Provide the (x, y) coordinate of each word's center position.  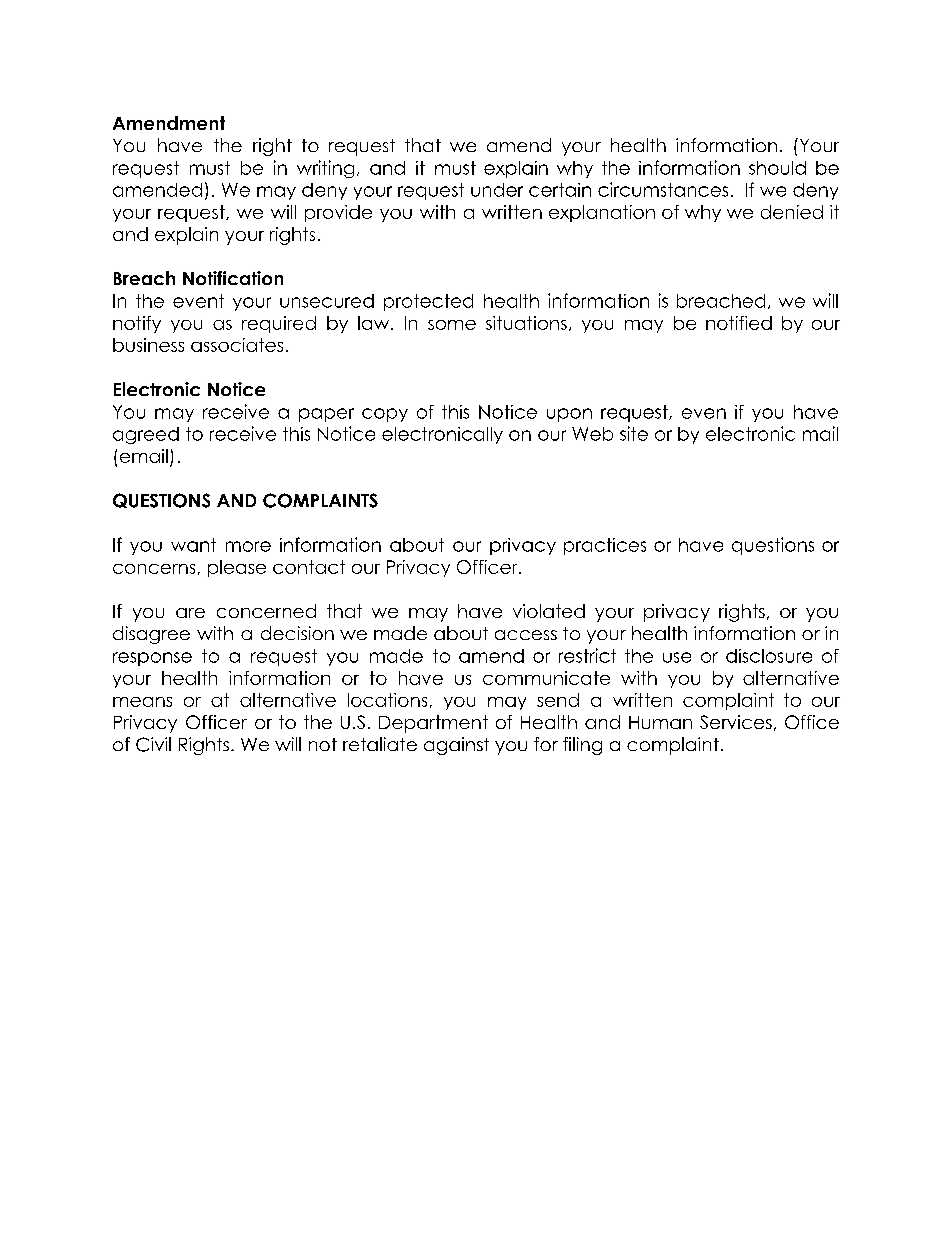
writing (325, 169)
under (497, 190)
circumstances (663, 189)
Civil (153, 744)
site (634, 433)
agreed (146, 435)
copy (385, 415)
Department (433, 724)
